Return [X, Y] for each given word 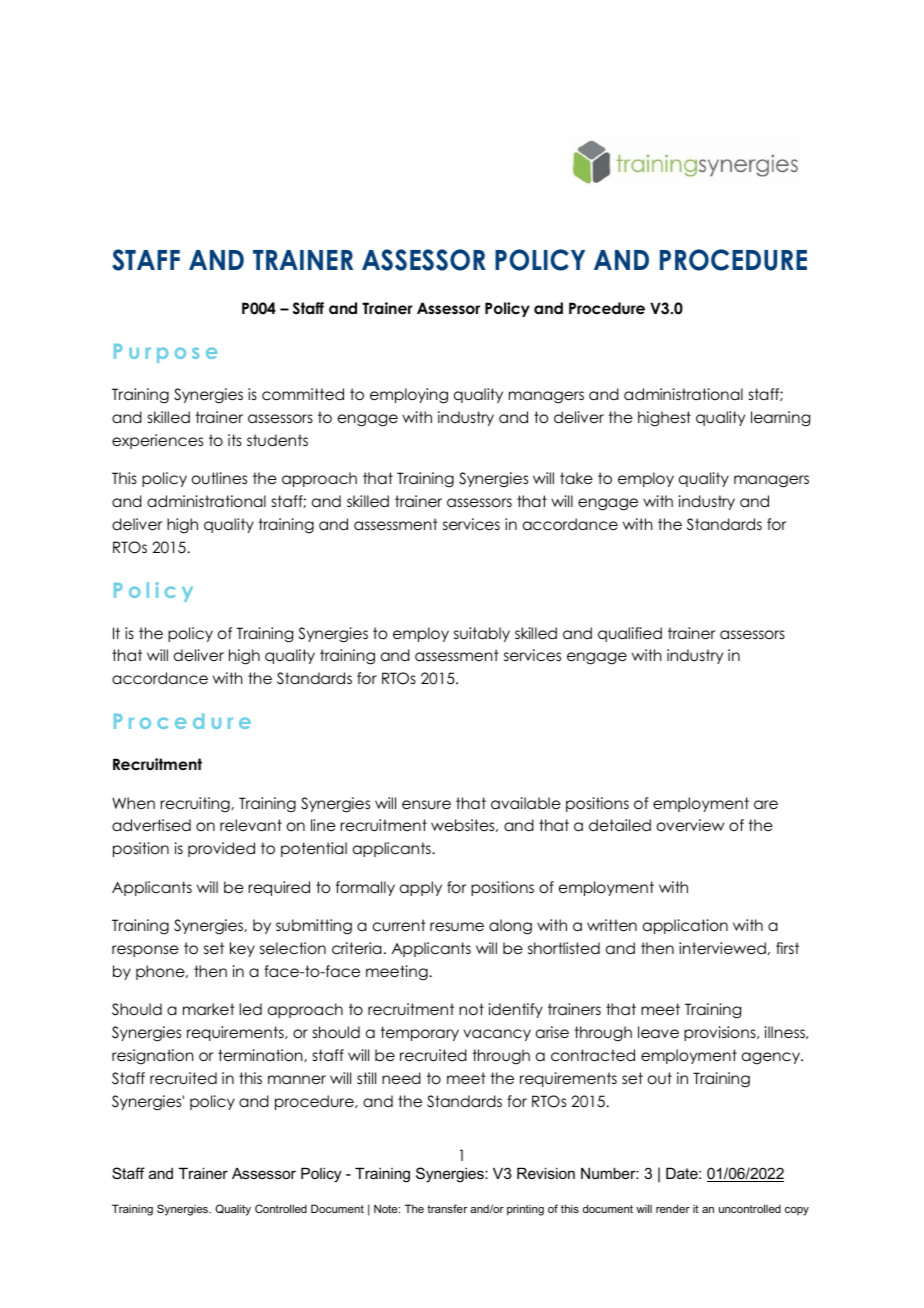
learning [780, 419]
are [766, 805]
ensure [426, 805]
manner [297, 1079]
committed [303, 394]
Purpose [166, 353]
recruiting [196, 805]
